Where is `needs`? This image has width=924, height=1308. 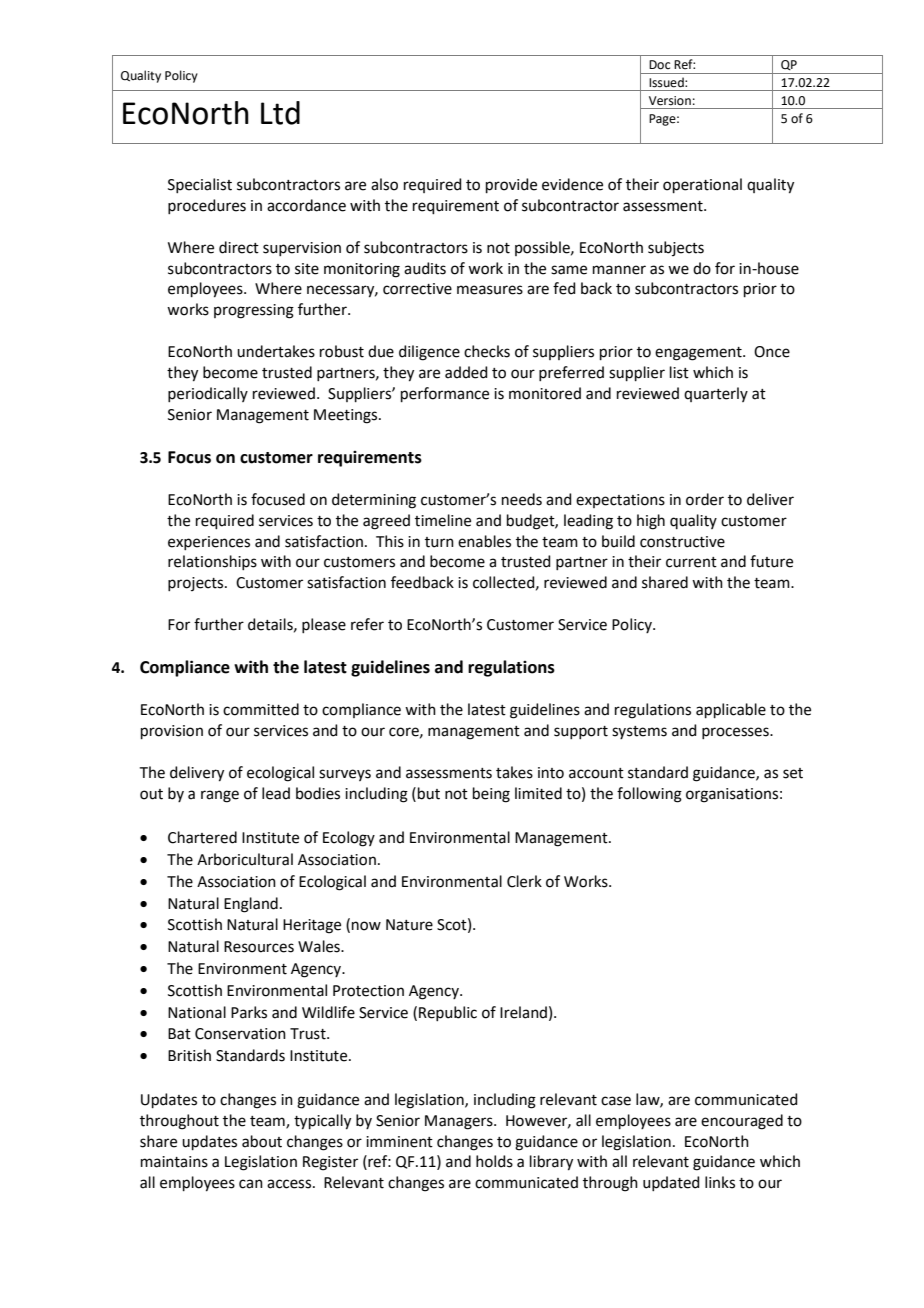 needs is located at coordinates (522, 499).
